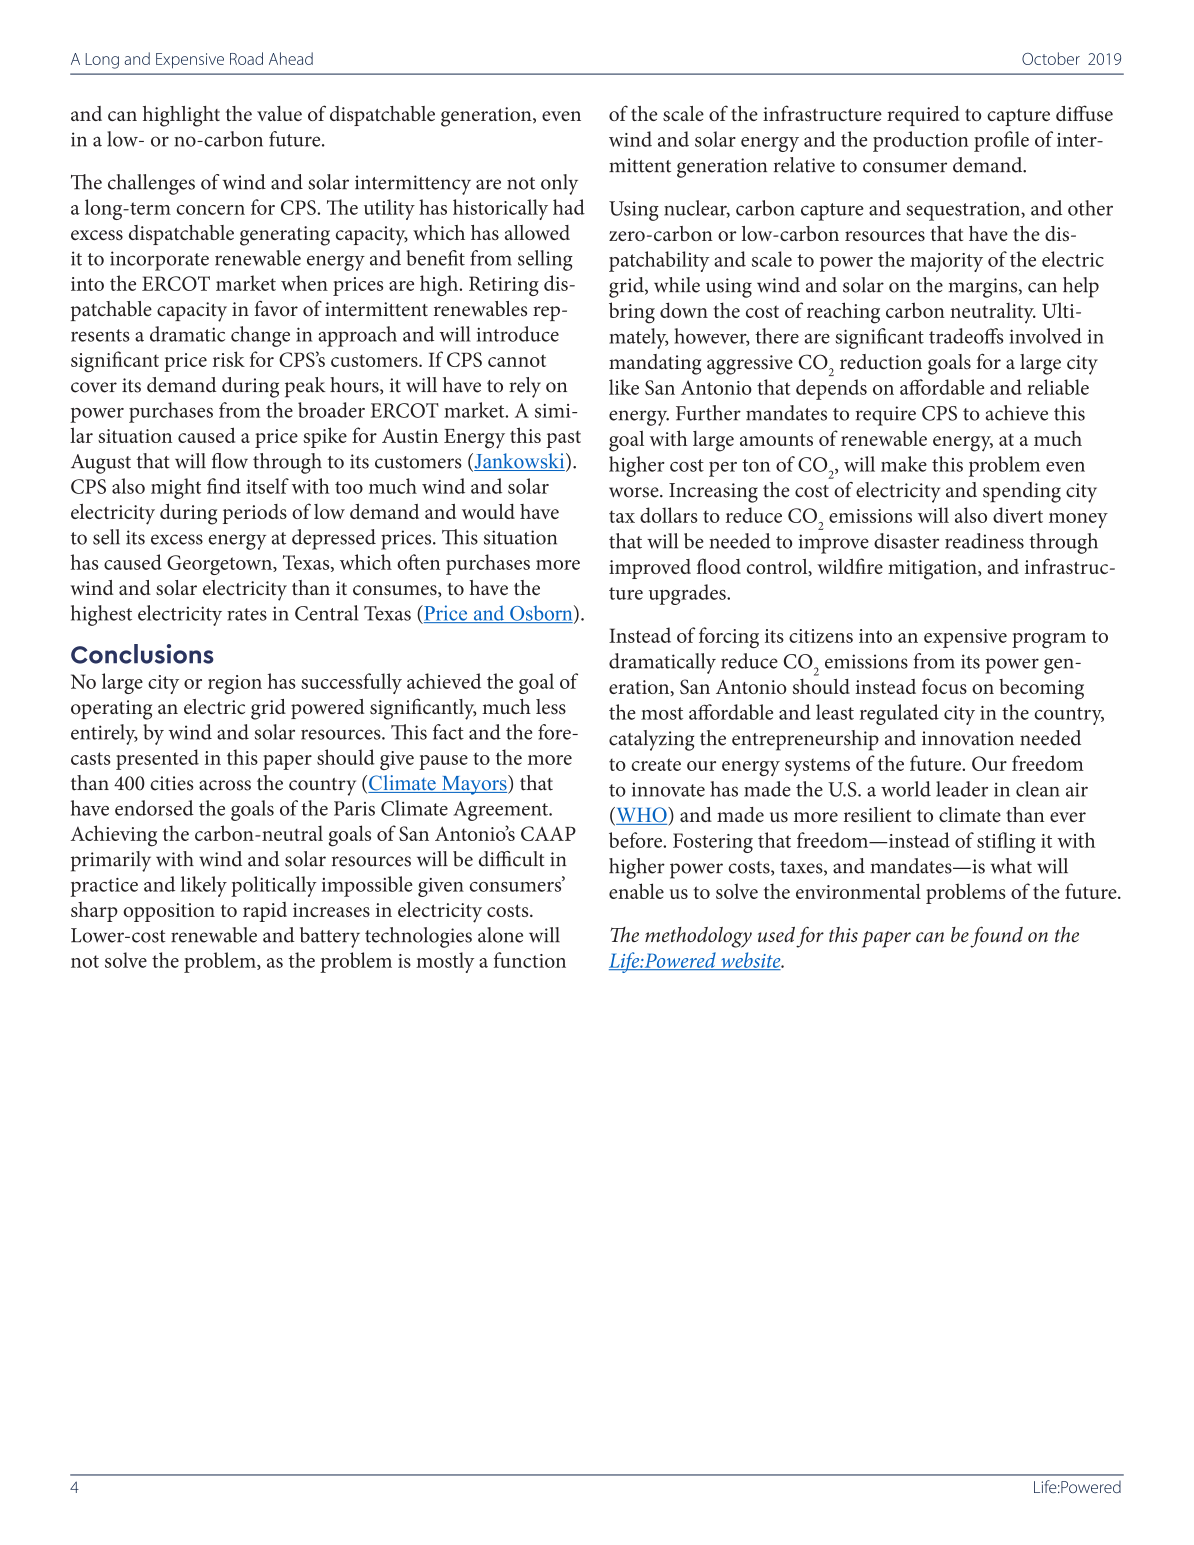  I want to click on worse, so click(635, 492).
